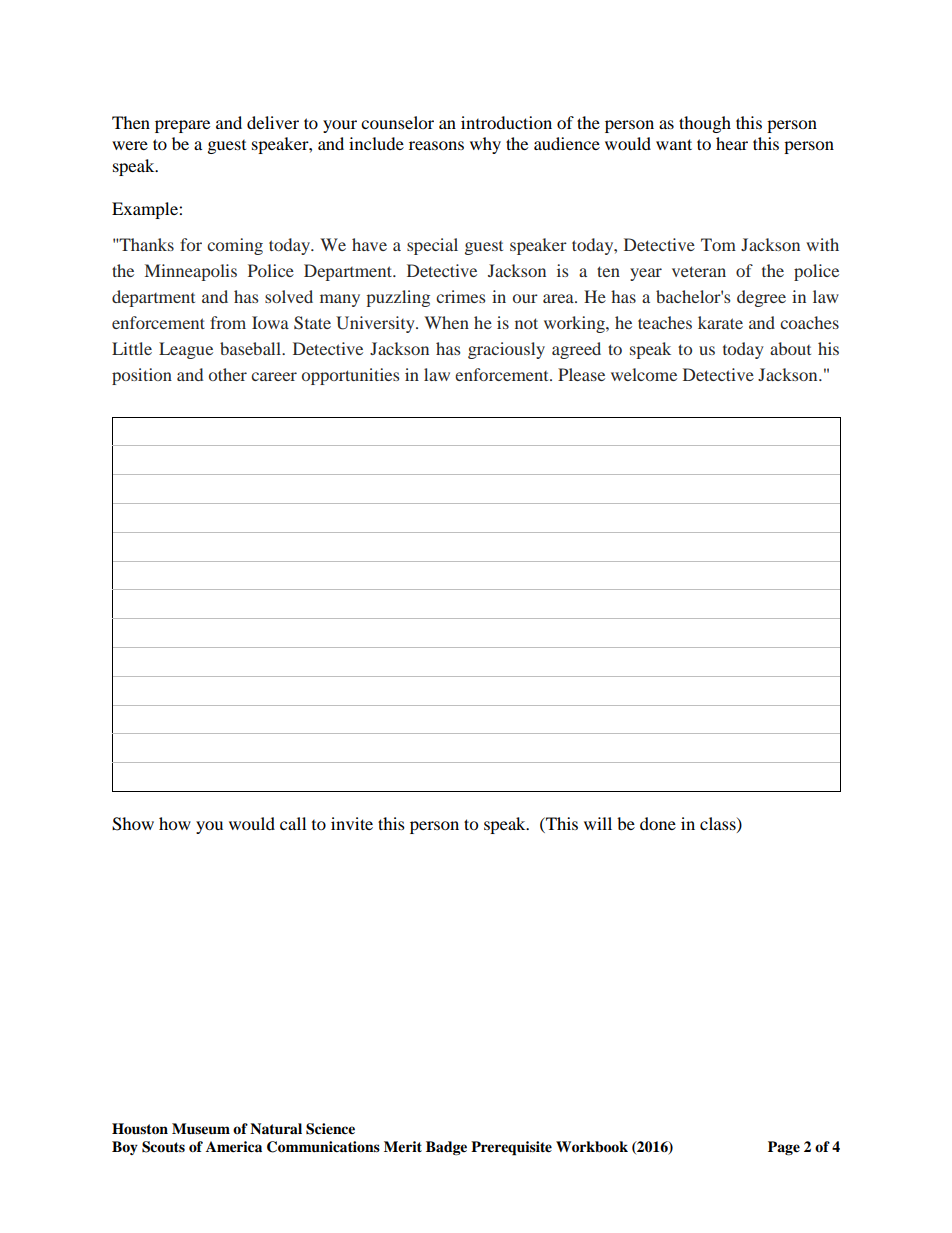  I want to click on Page, so click(784, 1148).
